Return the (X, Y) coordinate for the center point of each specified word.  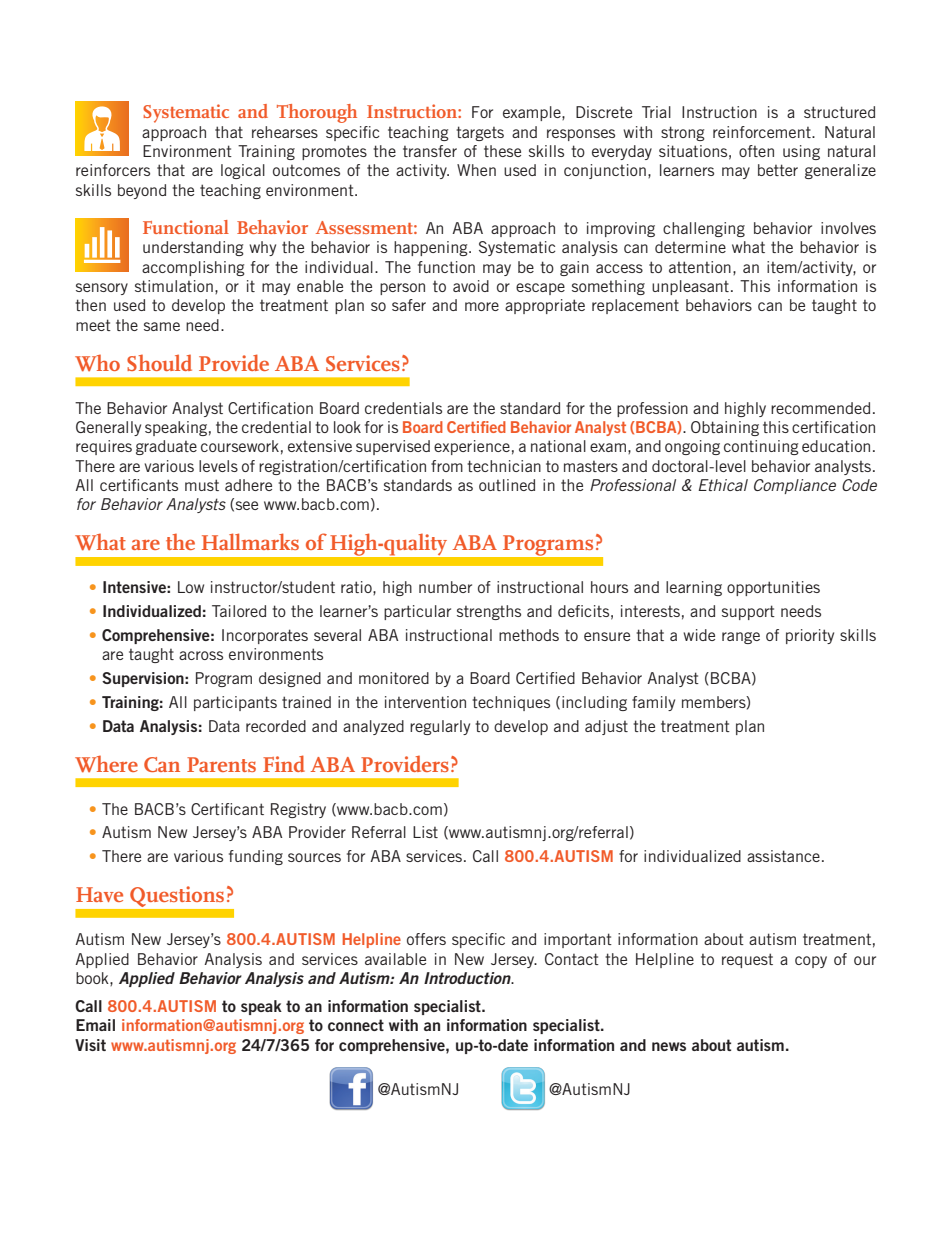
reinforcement (763, 132)
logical (243, 171)
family (653, 703)
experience (472, 447)
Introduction (468, 978)
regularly (440, 727)
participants (235, 703)
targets (480, 133)
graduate (166, 447)
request (747, 960)
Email (95, 1025)
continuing (761, 447)
